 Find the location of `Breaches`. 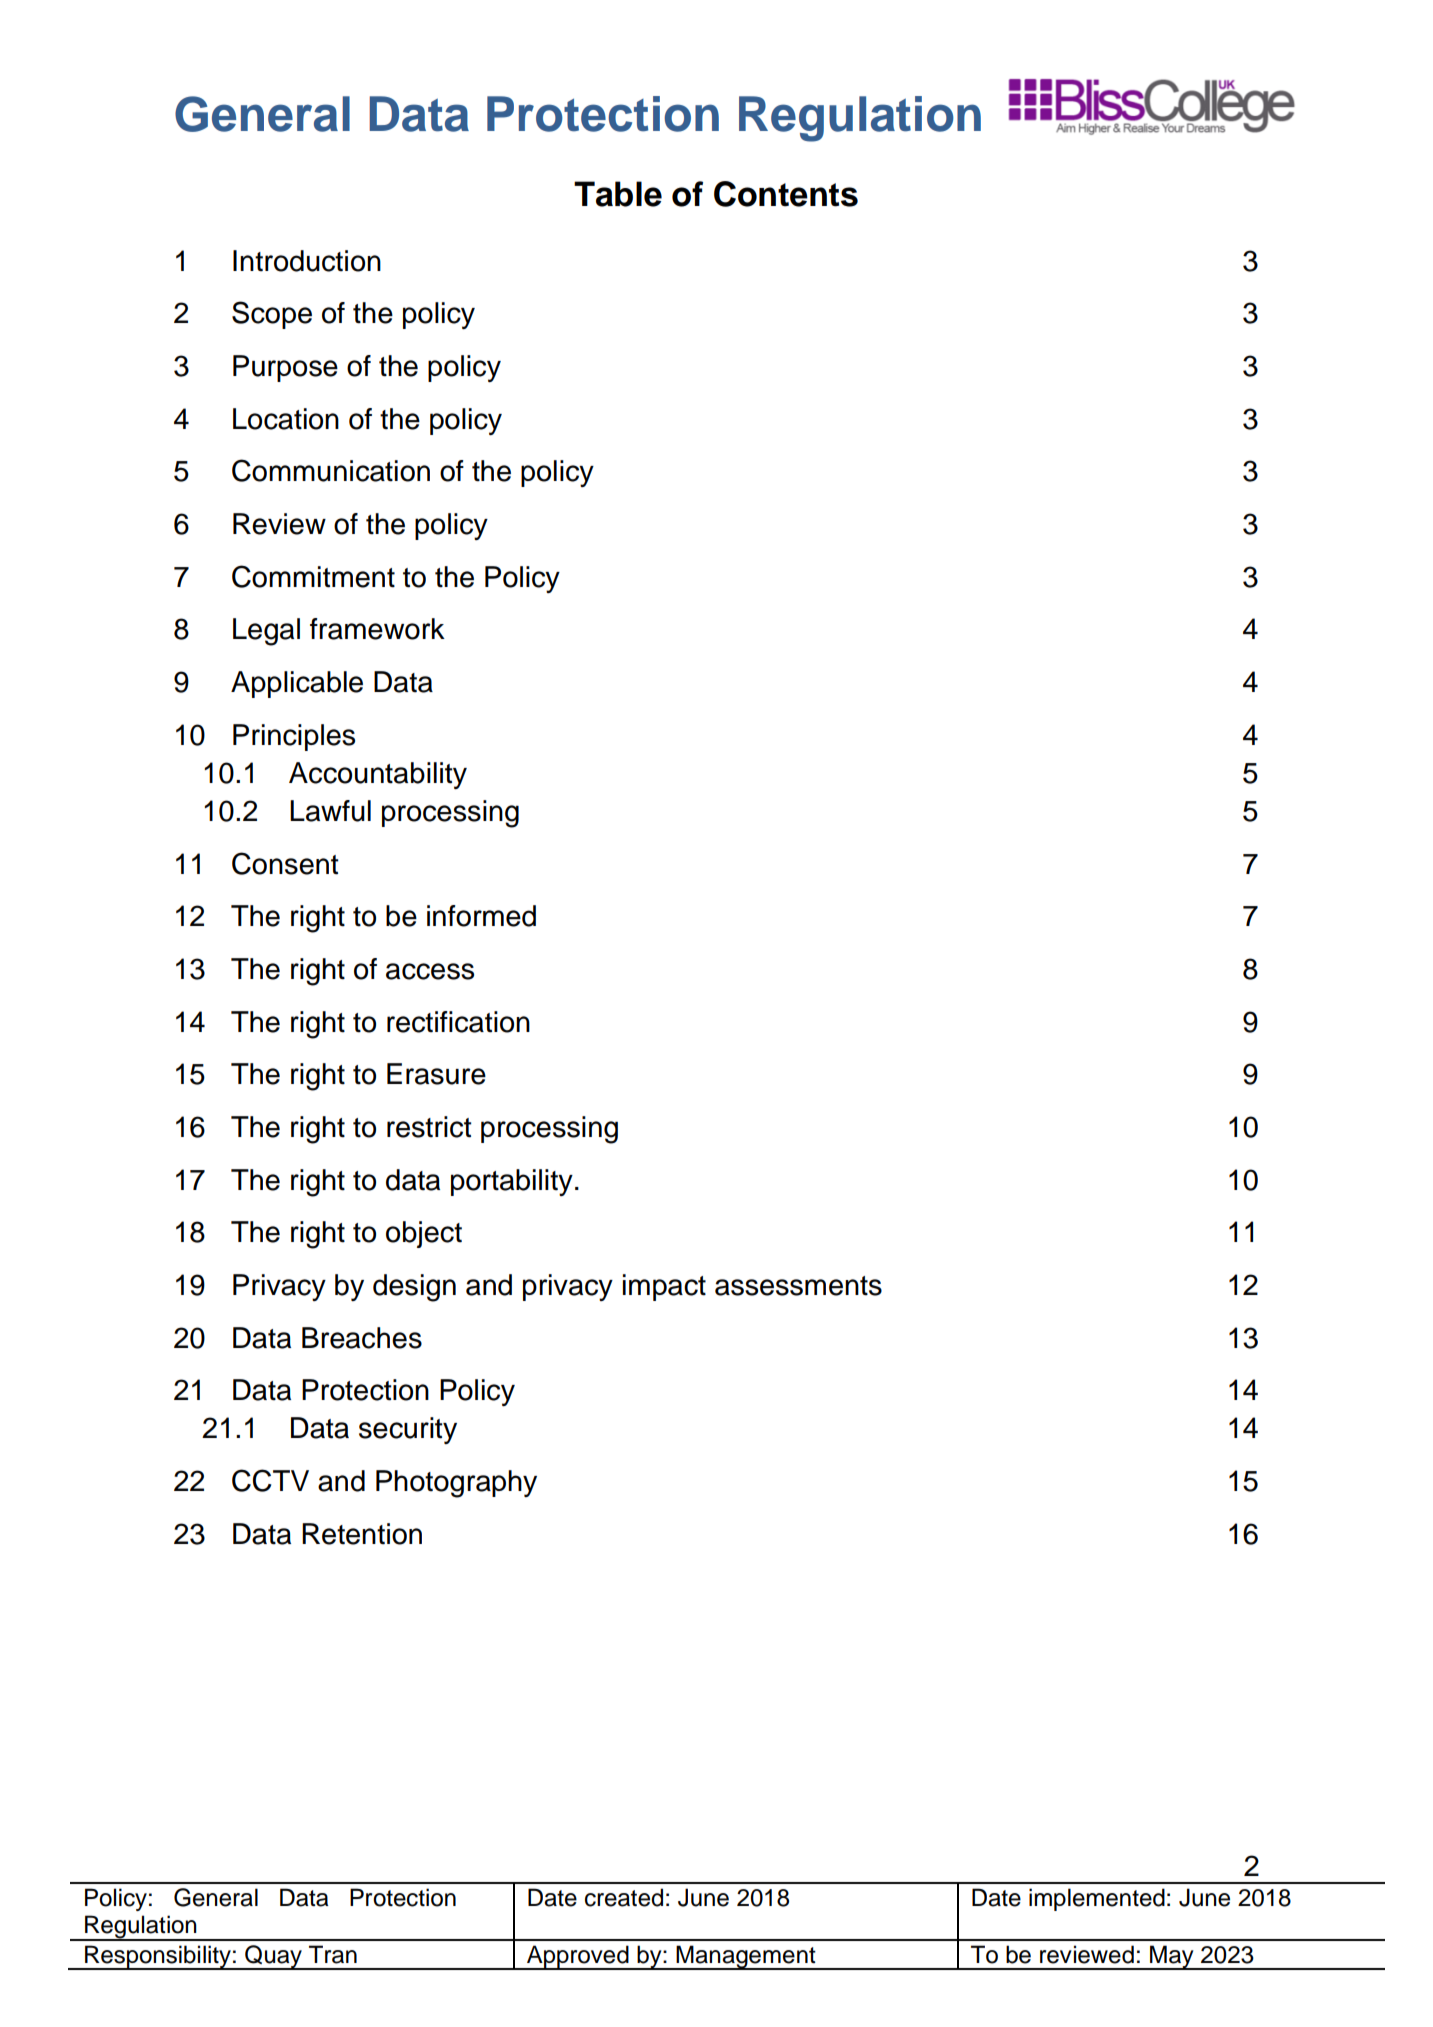

Breaches is located at coordinates (362, 1338).
